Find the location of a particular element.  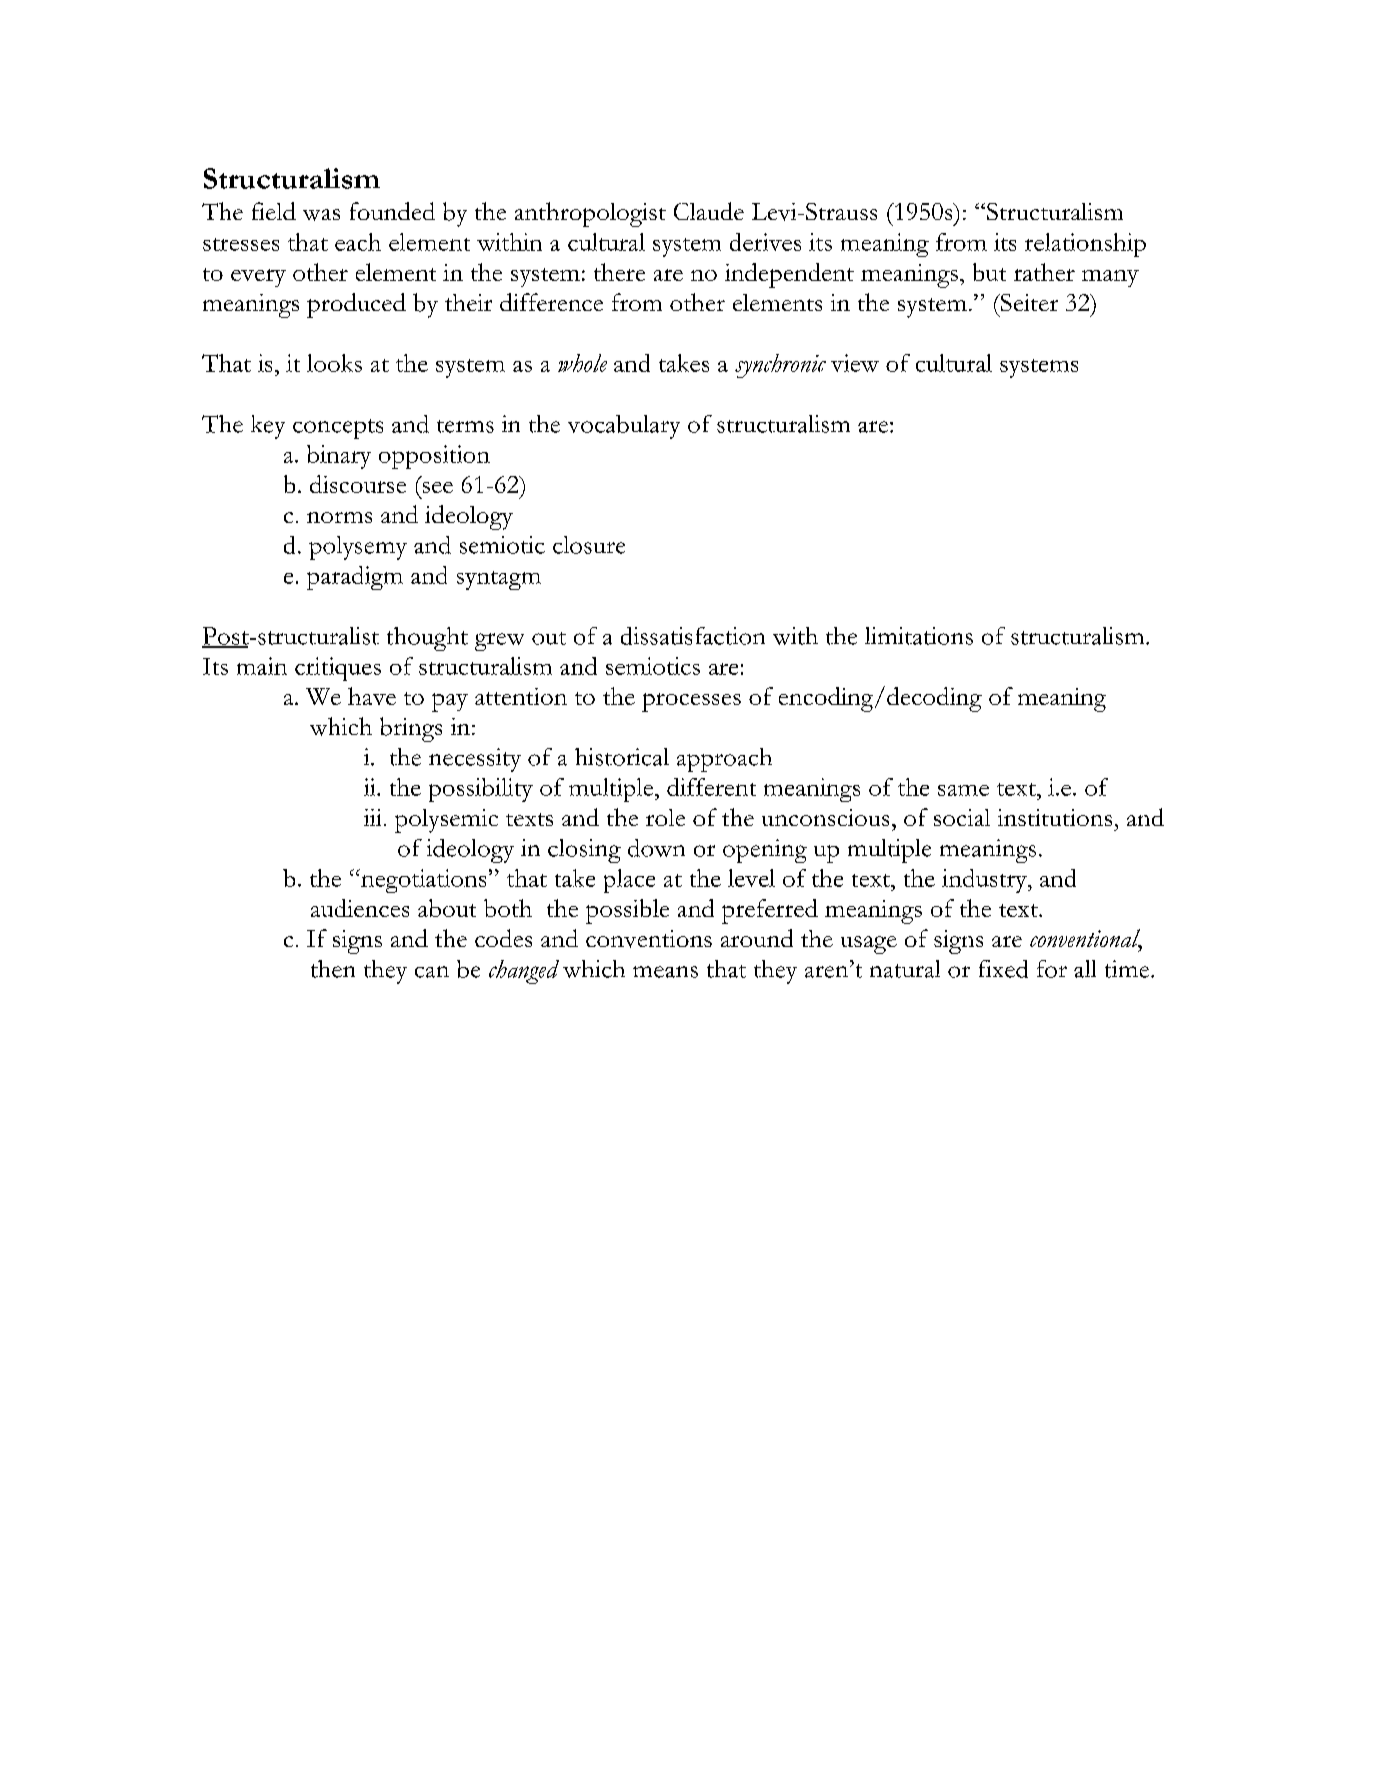

relationship is located at coordinates (1085, 245).
